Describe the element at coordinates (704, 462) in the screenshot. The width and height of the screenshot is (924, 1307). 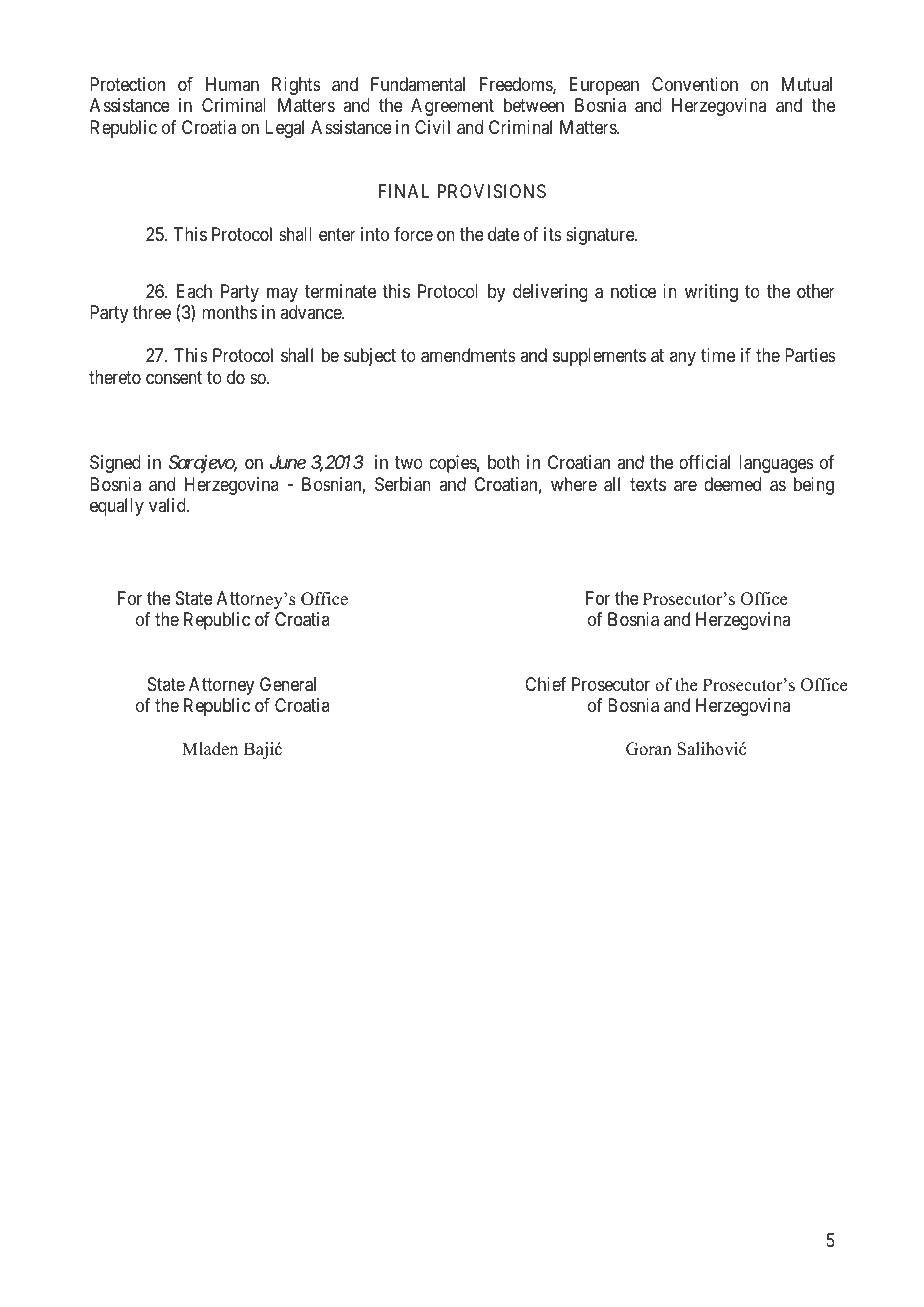
I see `official` at that location.
